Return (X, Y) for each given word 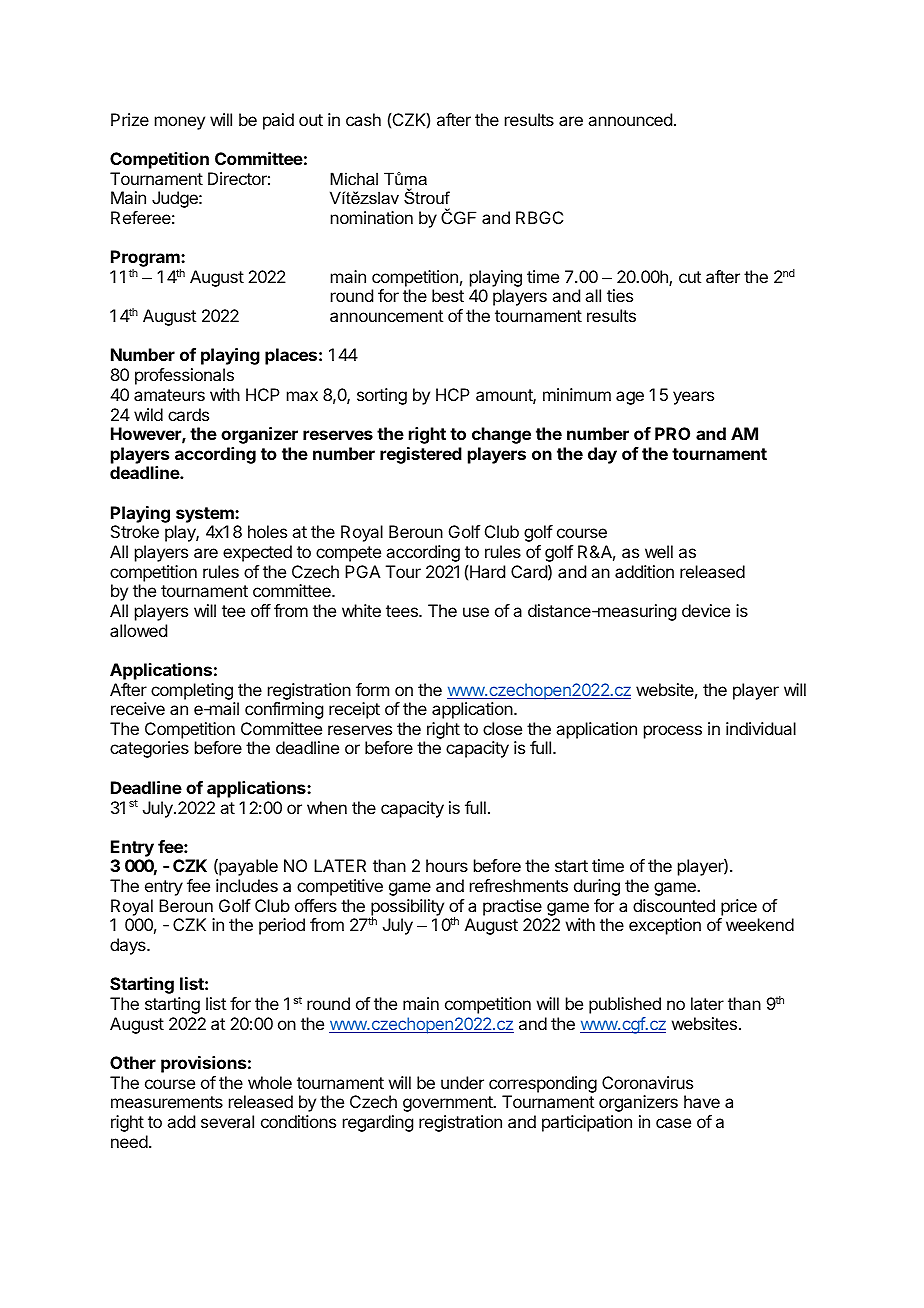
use (476, 612)
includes (247, 885)
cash (363, 119)
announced (630, 119)
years (693, 398)
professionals (184, 376)
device (706, 610)
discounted (674, 905)
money (180, 123)
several (227, 1121)
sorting (382, 396)
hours (447, 865)
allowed (138, 630)
